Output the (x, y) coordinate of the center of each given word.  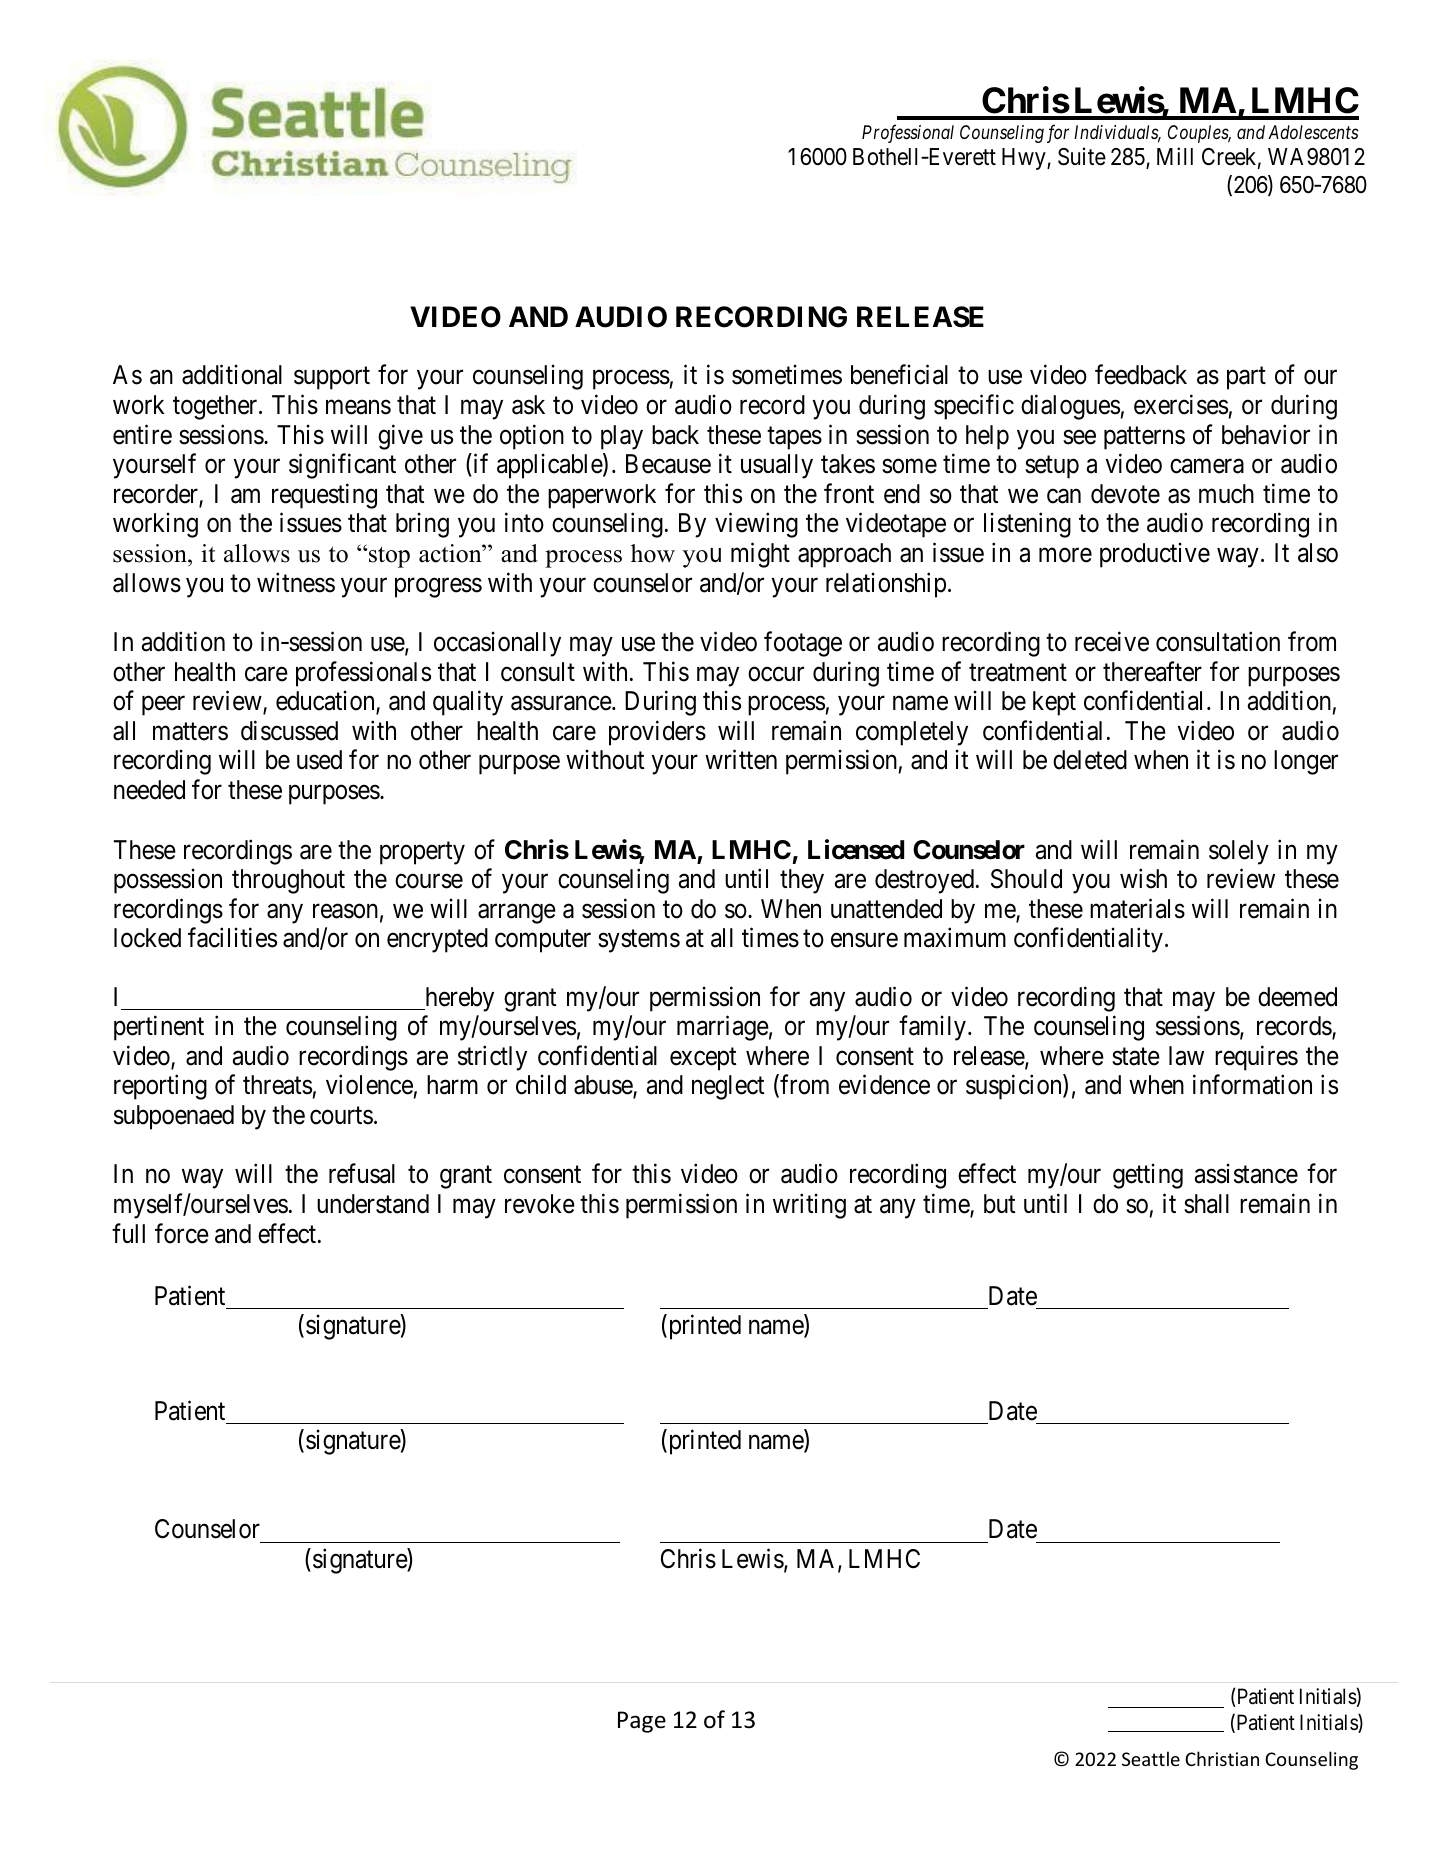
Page (642, 1722)
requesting (324, 496)
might (760, 555)
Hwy (1025, 159)
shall (1206, 1204)
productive (1155, 555)
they (802, 881)
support (332, 379)
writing (809, 1206)
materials (1137, 908)
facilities (232, 938)
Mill (1175, 156)
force (182, 1233)
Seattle (1151, 1758)
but (999, 1204)
